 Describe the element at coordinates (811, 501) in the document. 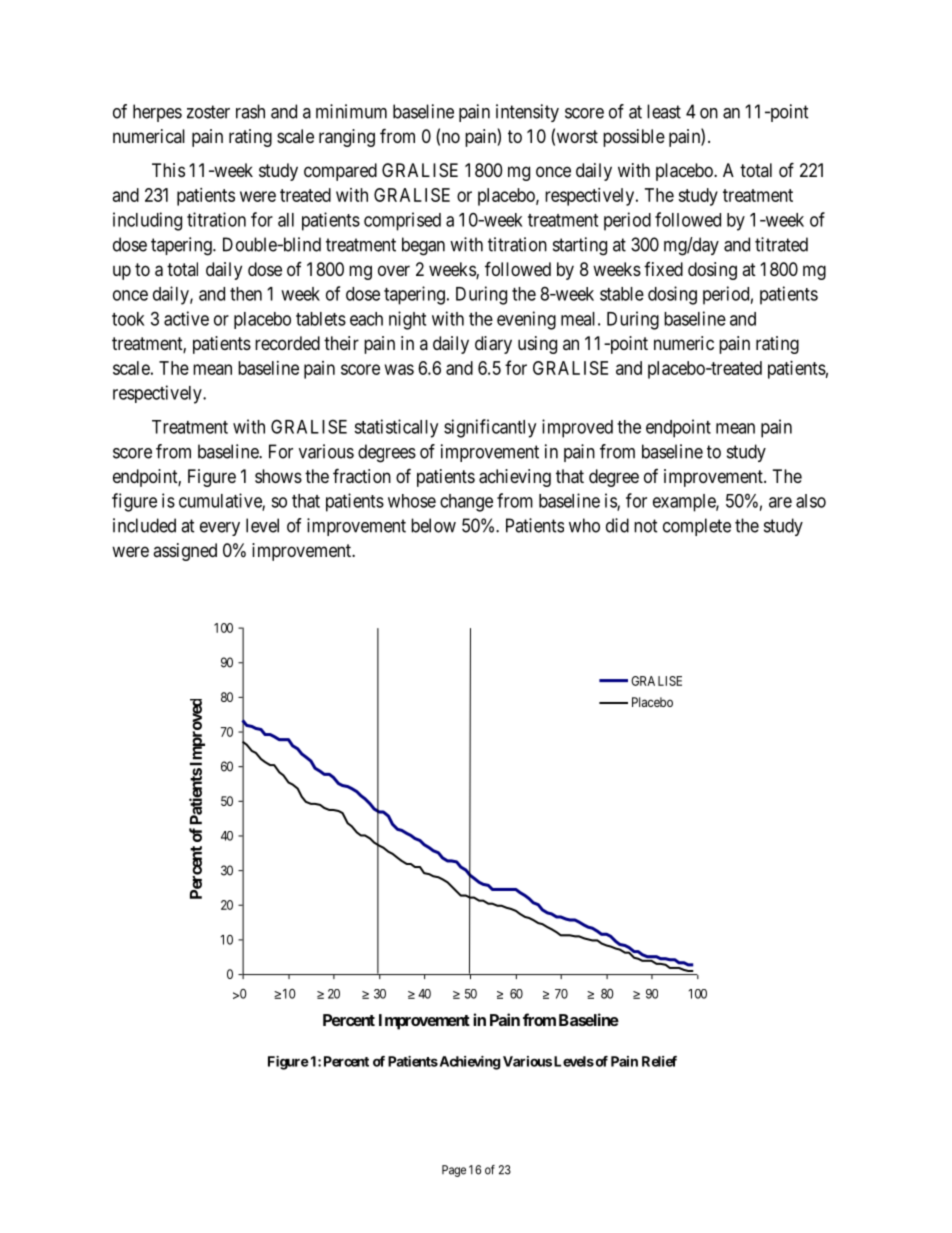

I see `also` at that location.
